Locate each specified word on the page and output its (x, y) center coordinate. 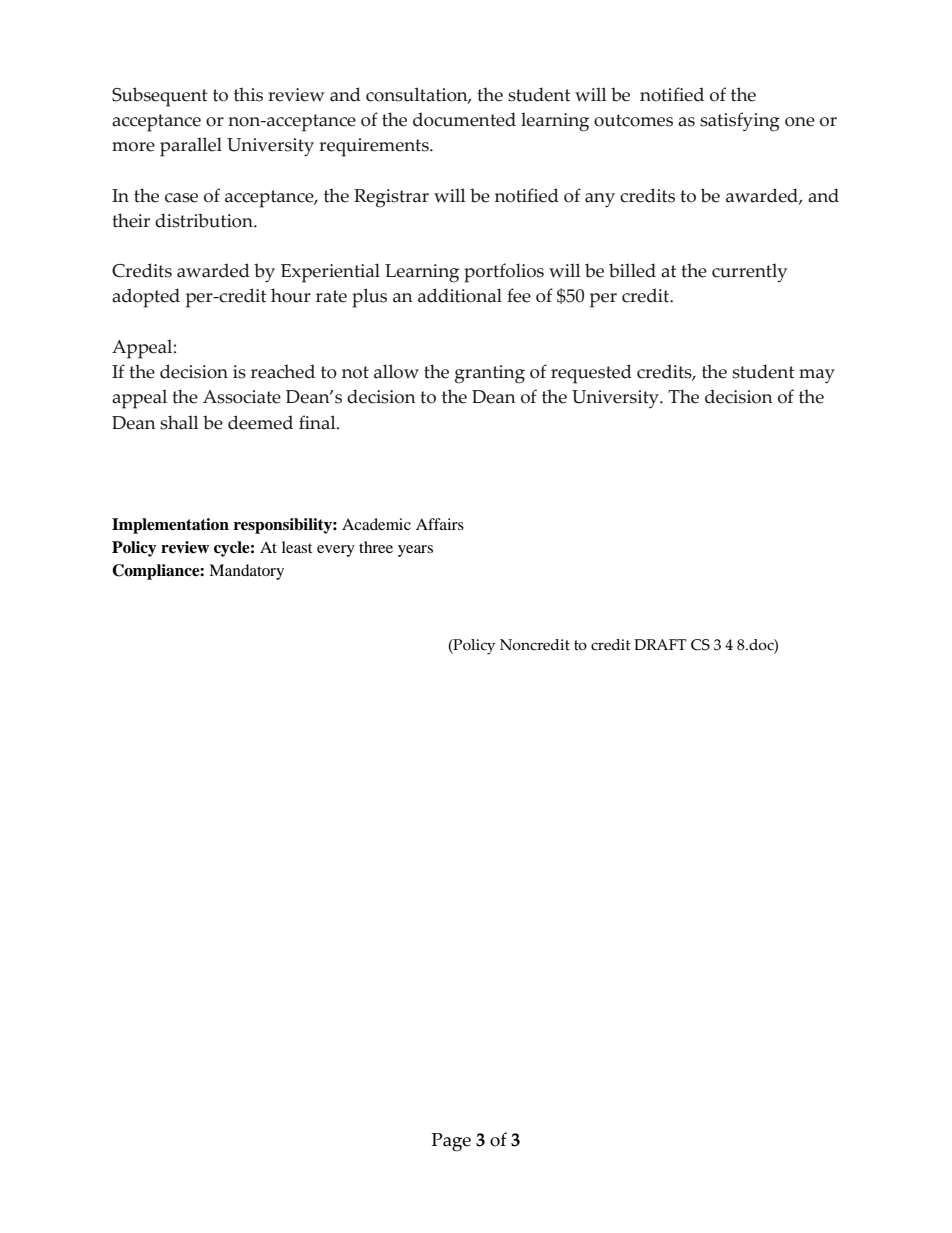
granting (490, 374)
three (376, 547)
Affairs (440, 524)
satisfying (740, 122)
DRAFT (660, 644)
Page (451, 1142)
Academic (376, 524)
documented (464, 119)
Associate (242, 397)
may (817, 376)
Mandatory (246, 572)
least (297, 547)
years (415, 551)
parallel (191, 147)
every (336, 551)
